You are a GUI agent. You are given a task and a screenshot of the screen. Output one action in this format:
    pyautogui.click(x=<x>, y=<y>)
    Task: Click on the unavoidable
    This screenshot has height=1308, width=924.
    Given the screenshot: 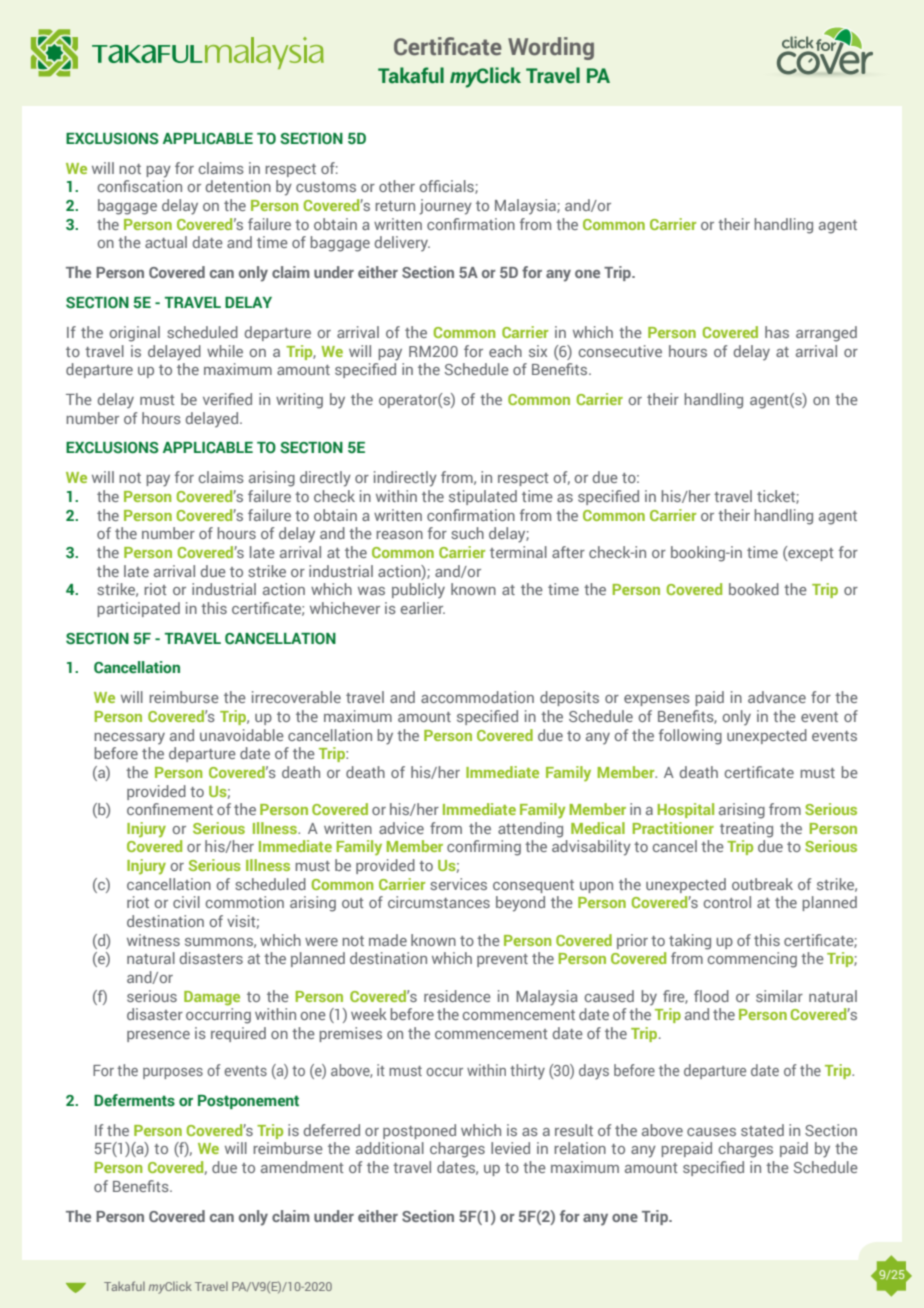 What is the action you would take?
    pyautogui.click(x=242, y=735)
